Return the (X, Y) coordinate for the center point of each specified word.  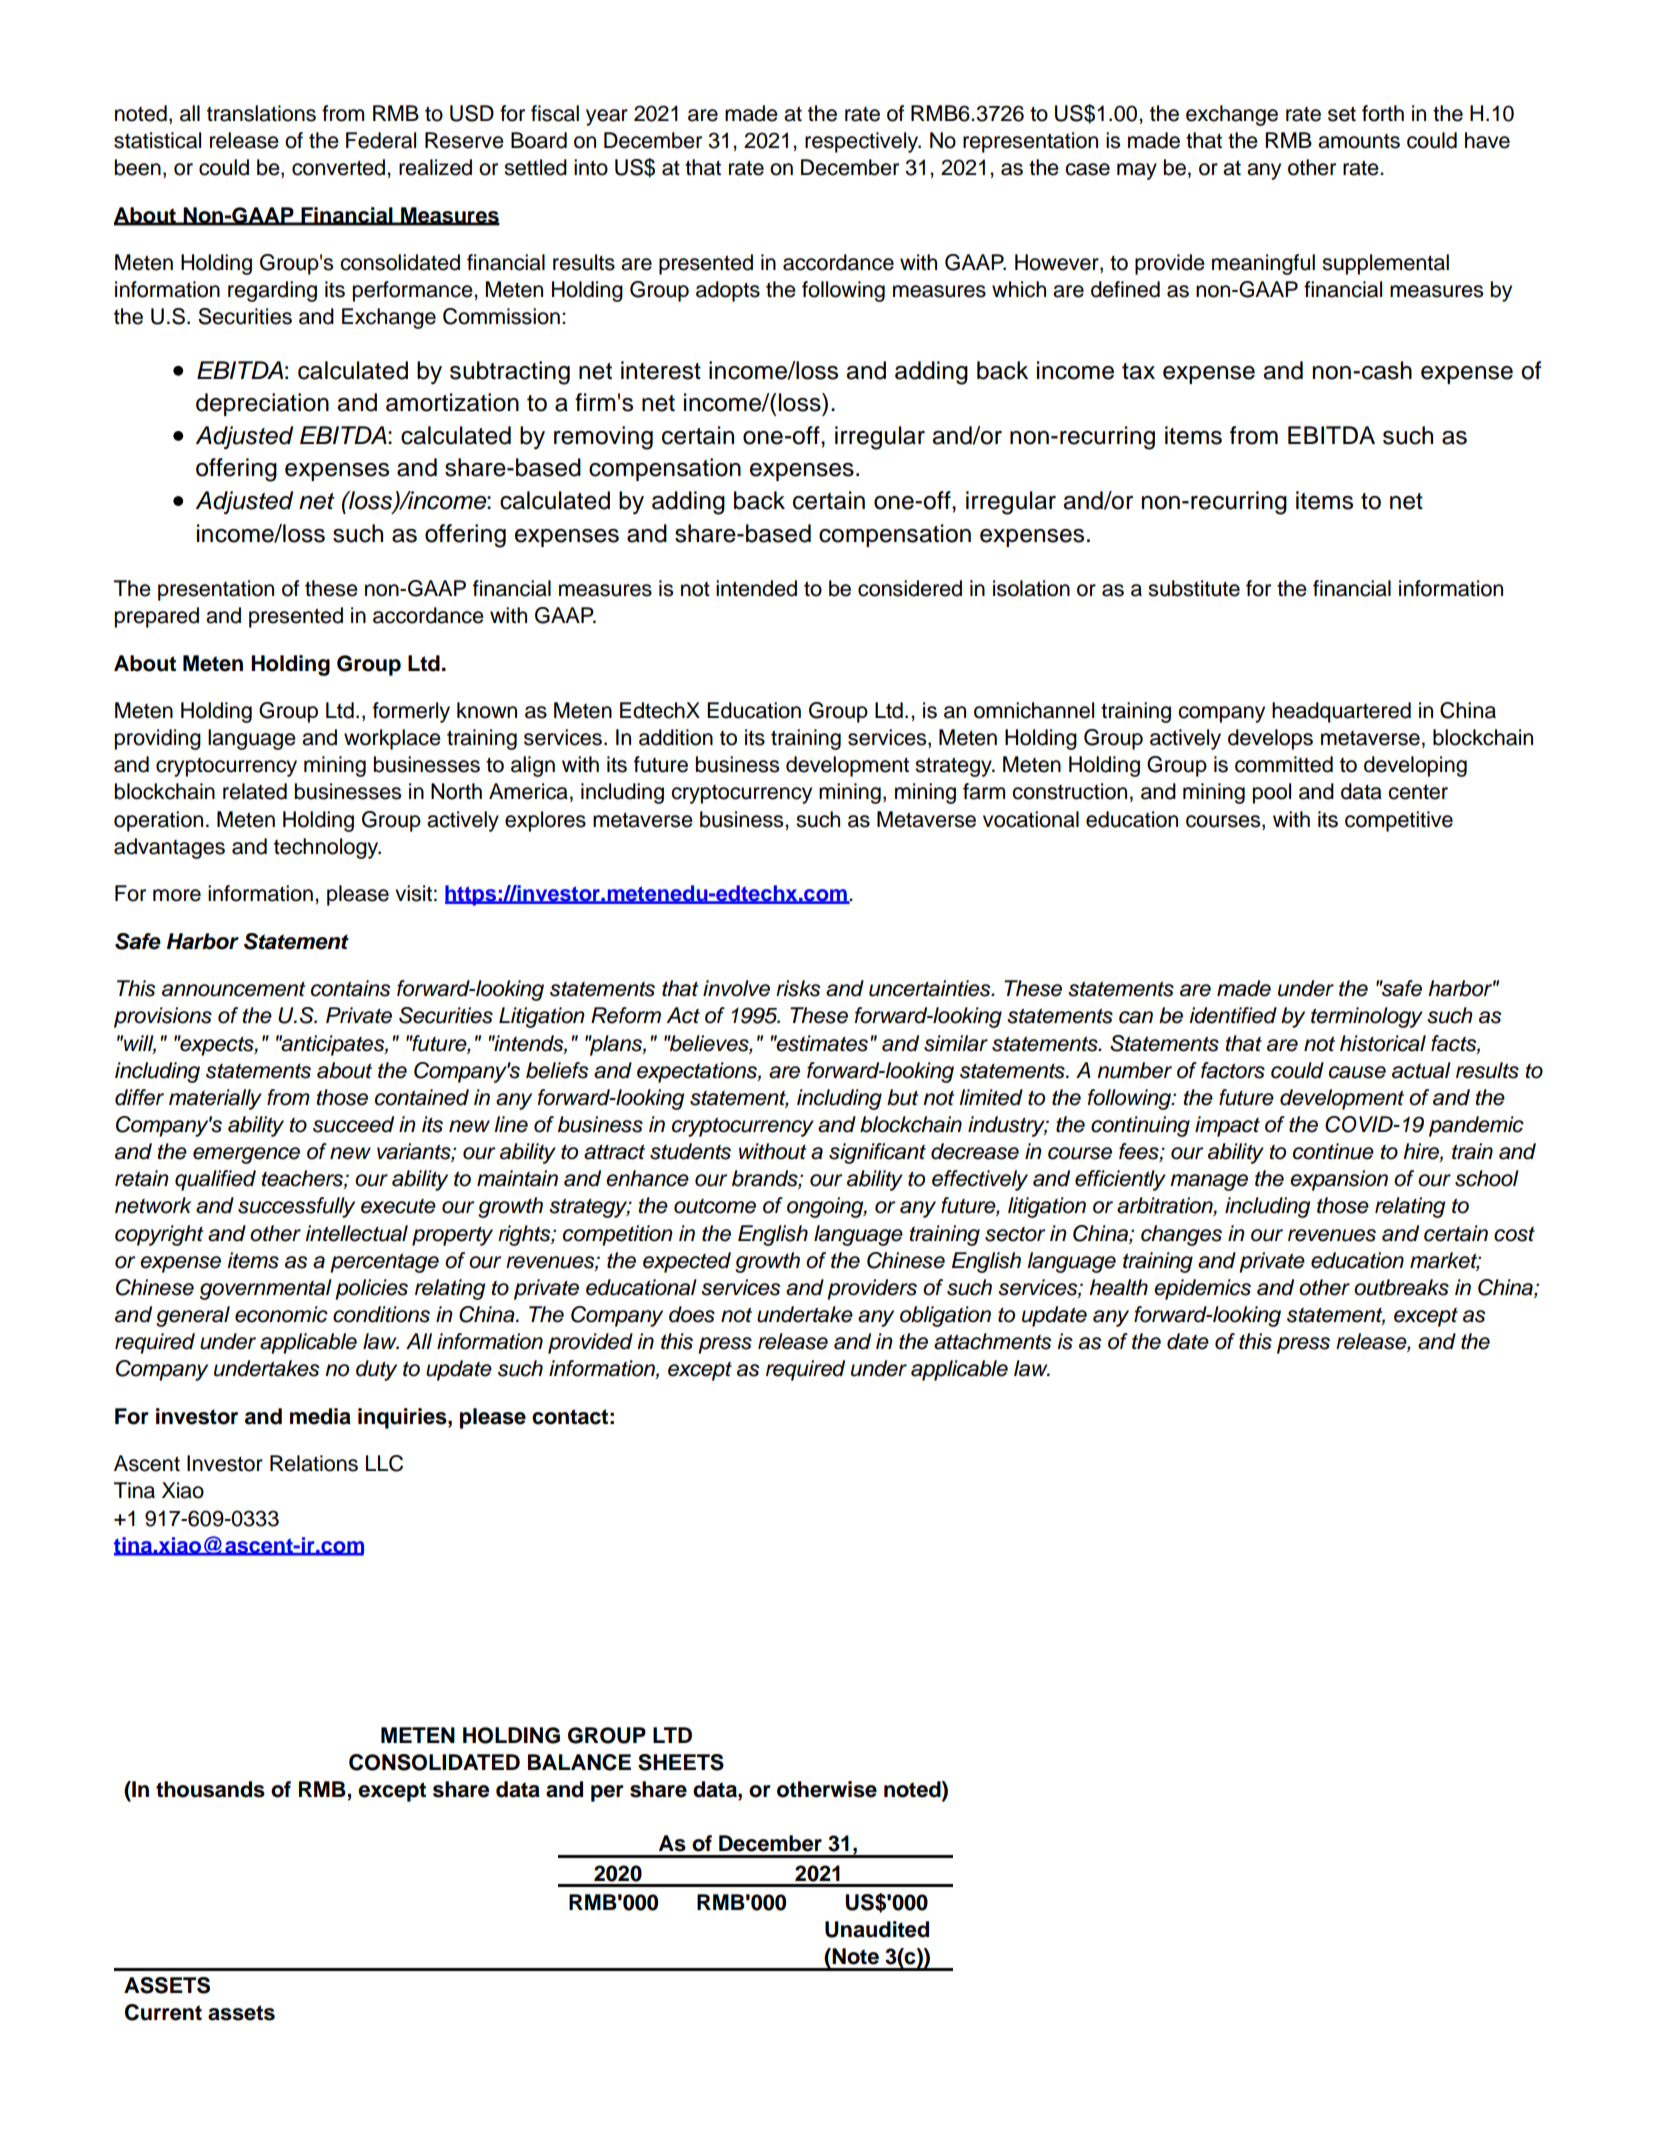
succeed (353, 1124)
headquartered (1341, 712)
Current (163, 2012)
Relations (314, 1463)
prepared (157, 617)
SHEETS (681, 1762)
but (903, 1097)
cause (1357, 1072)
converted (340, 167)
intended (756, 588)
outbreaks (1401, 1287)
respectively (863, 142)
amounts (1359, 141)
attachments (993, 1341)
